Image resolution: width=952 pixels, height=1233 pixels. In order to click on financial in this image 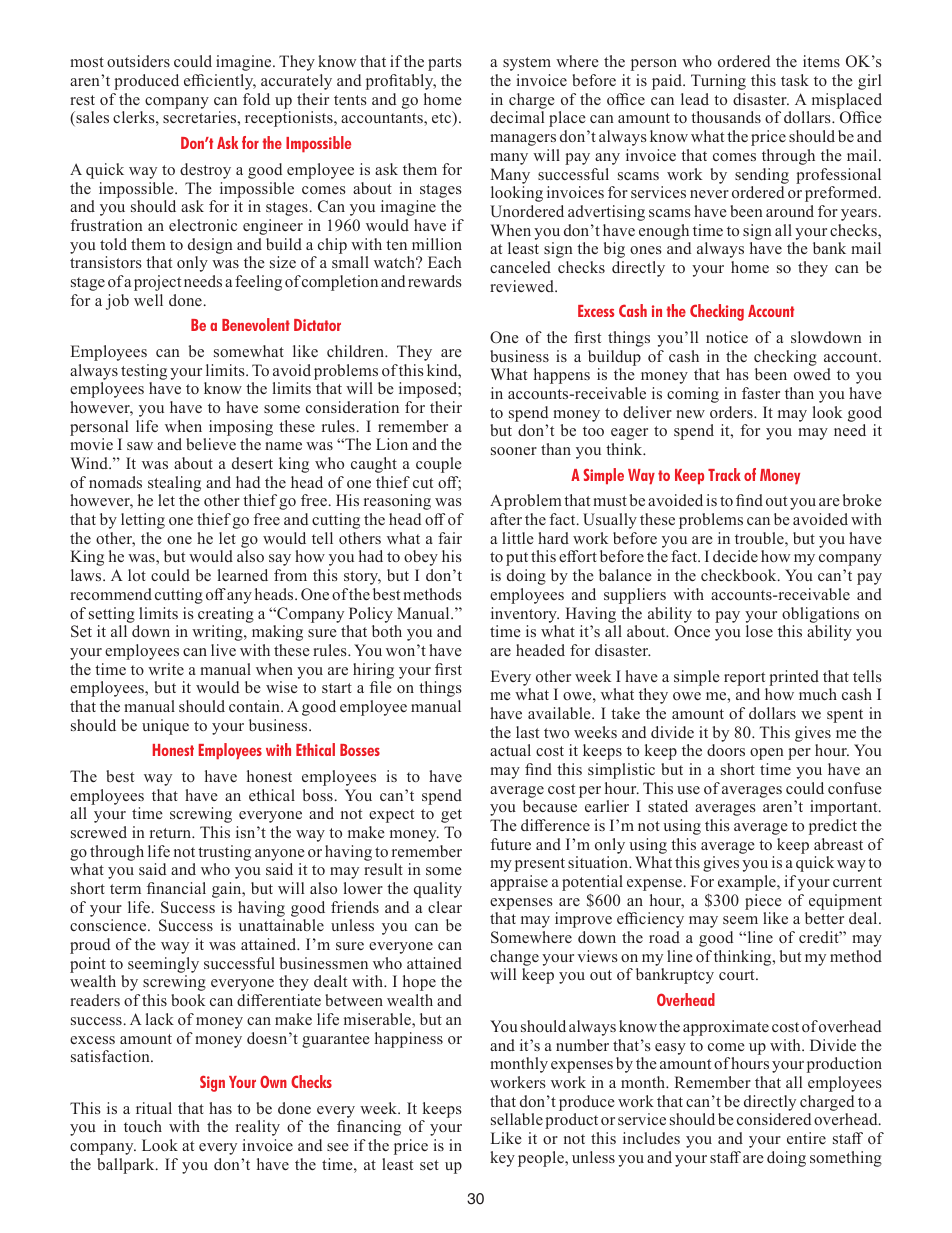, I will do `click(176, 888)`.
